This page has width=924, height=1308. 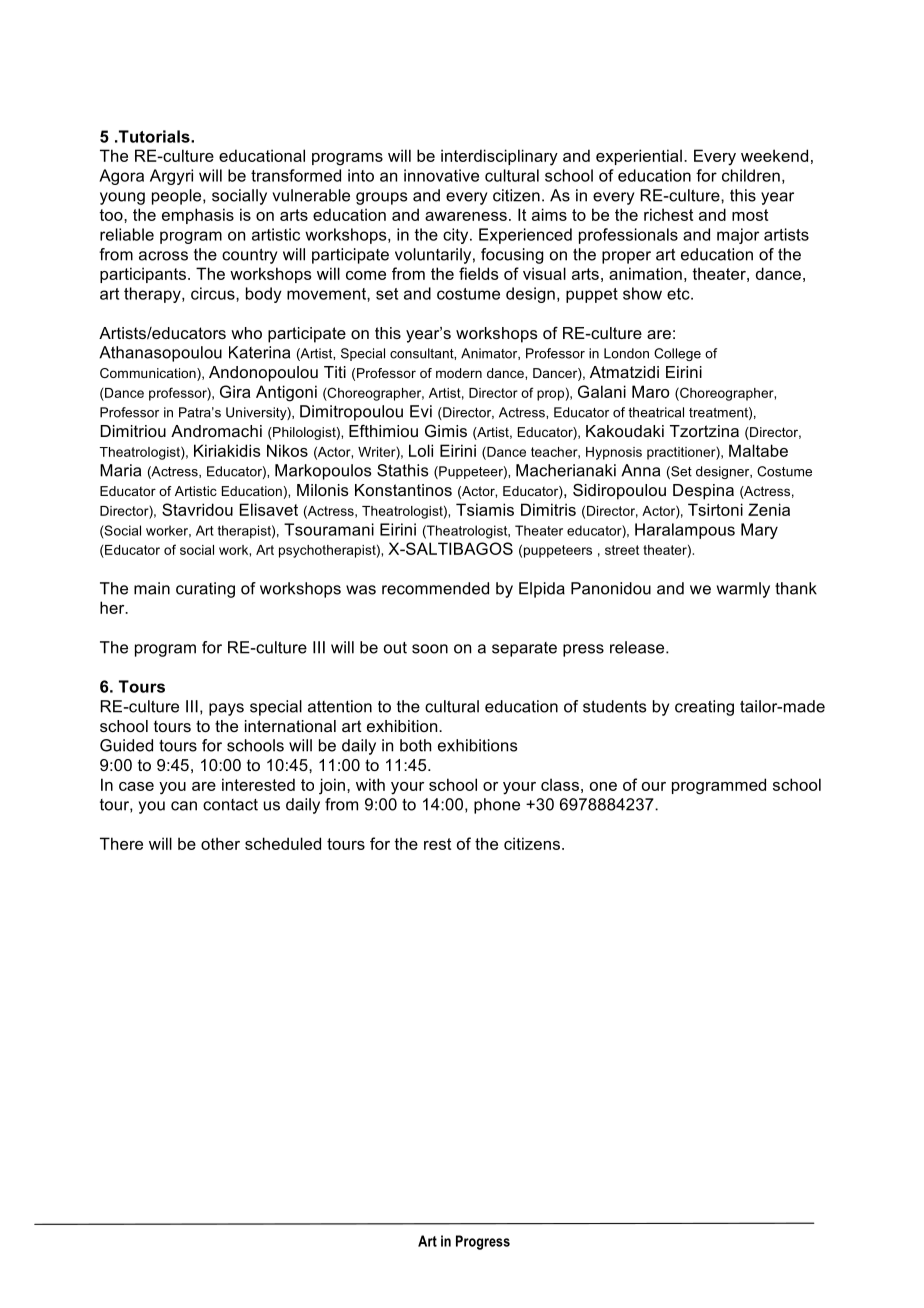 What do you see at coordinates (497, 806) in the page?
I see `phone` at bounding box center [497, 806].
